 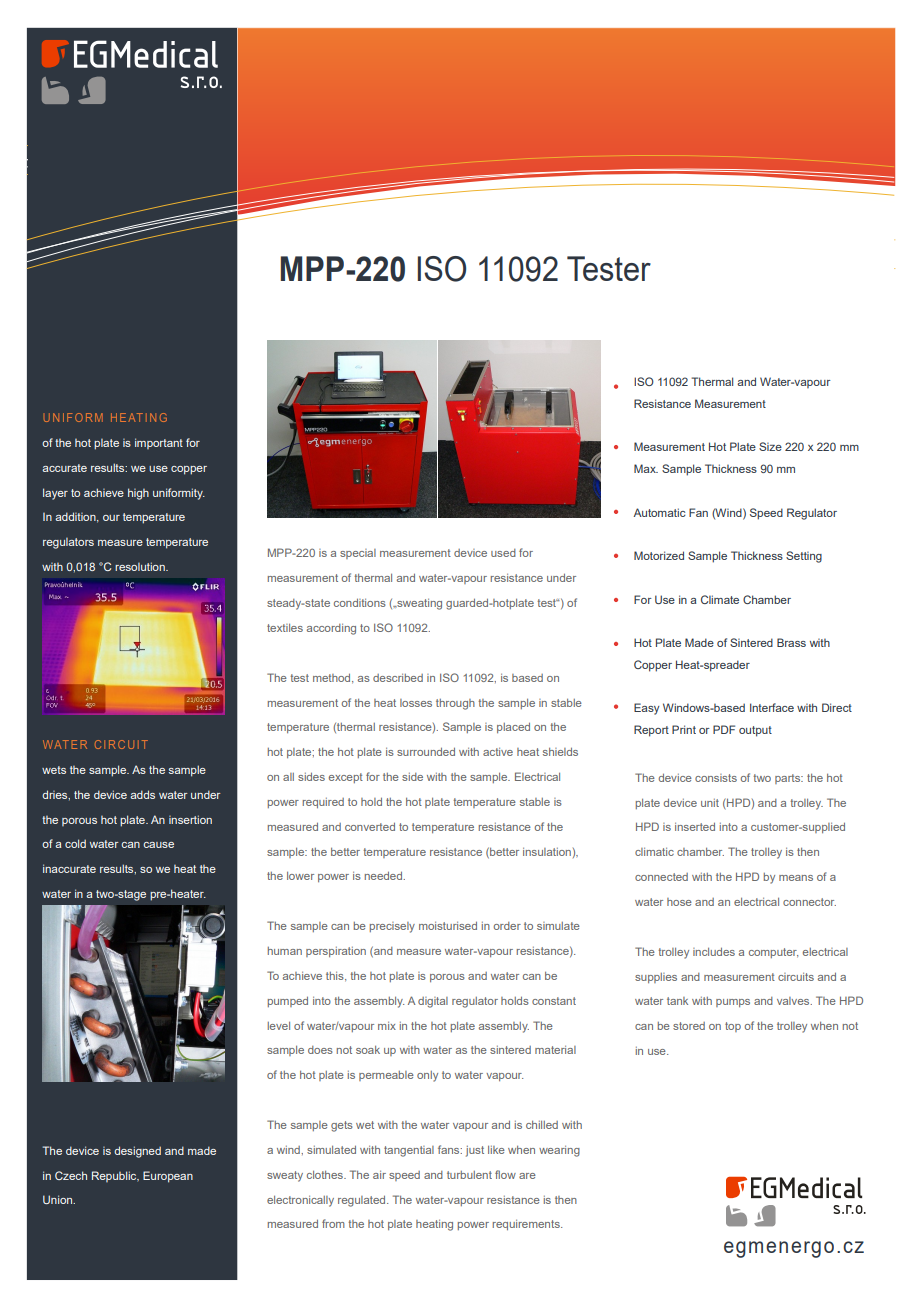 What do you see at coordinates (770, 446) in the image?
I see `Size` at bounding box center [770, 446].
